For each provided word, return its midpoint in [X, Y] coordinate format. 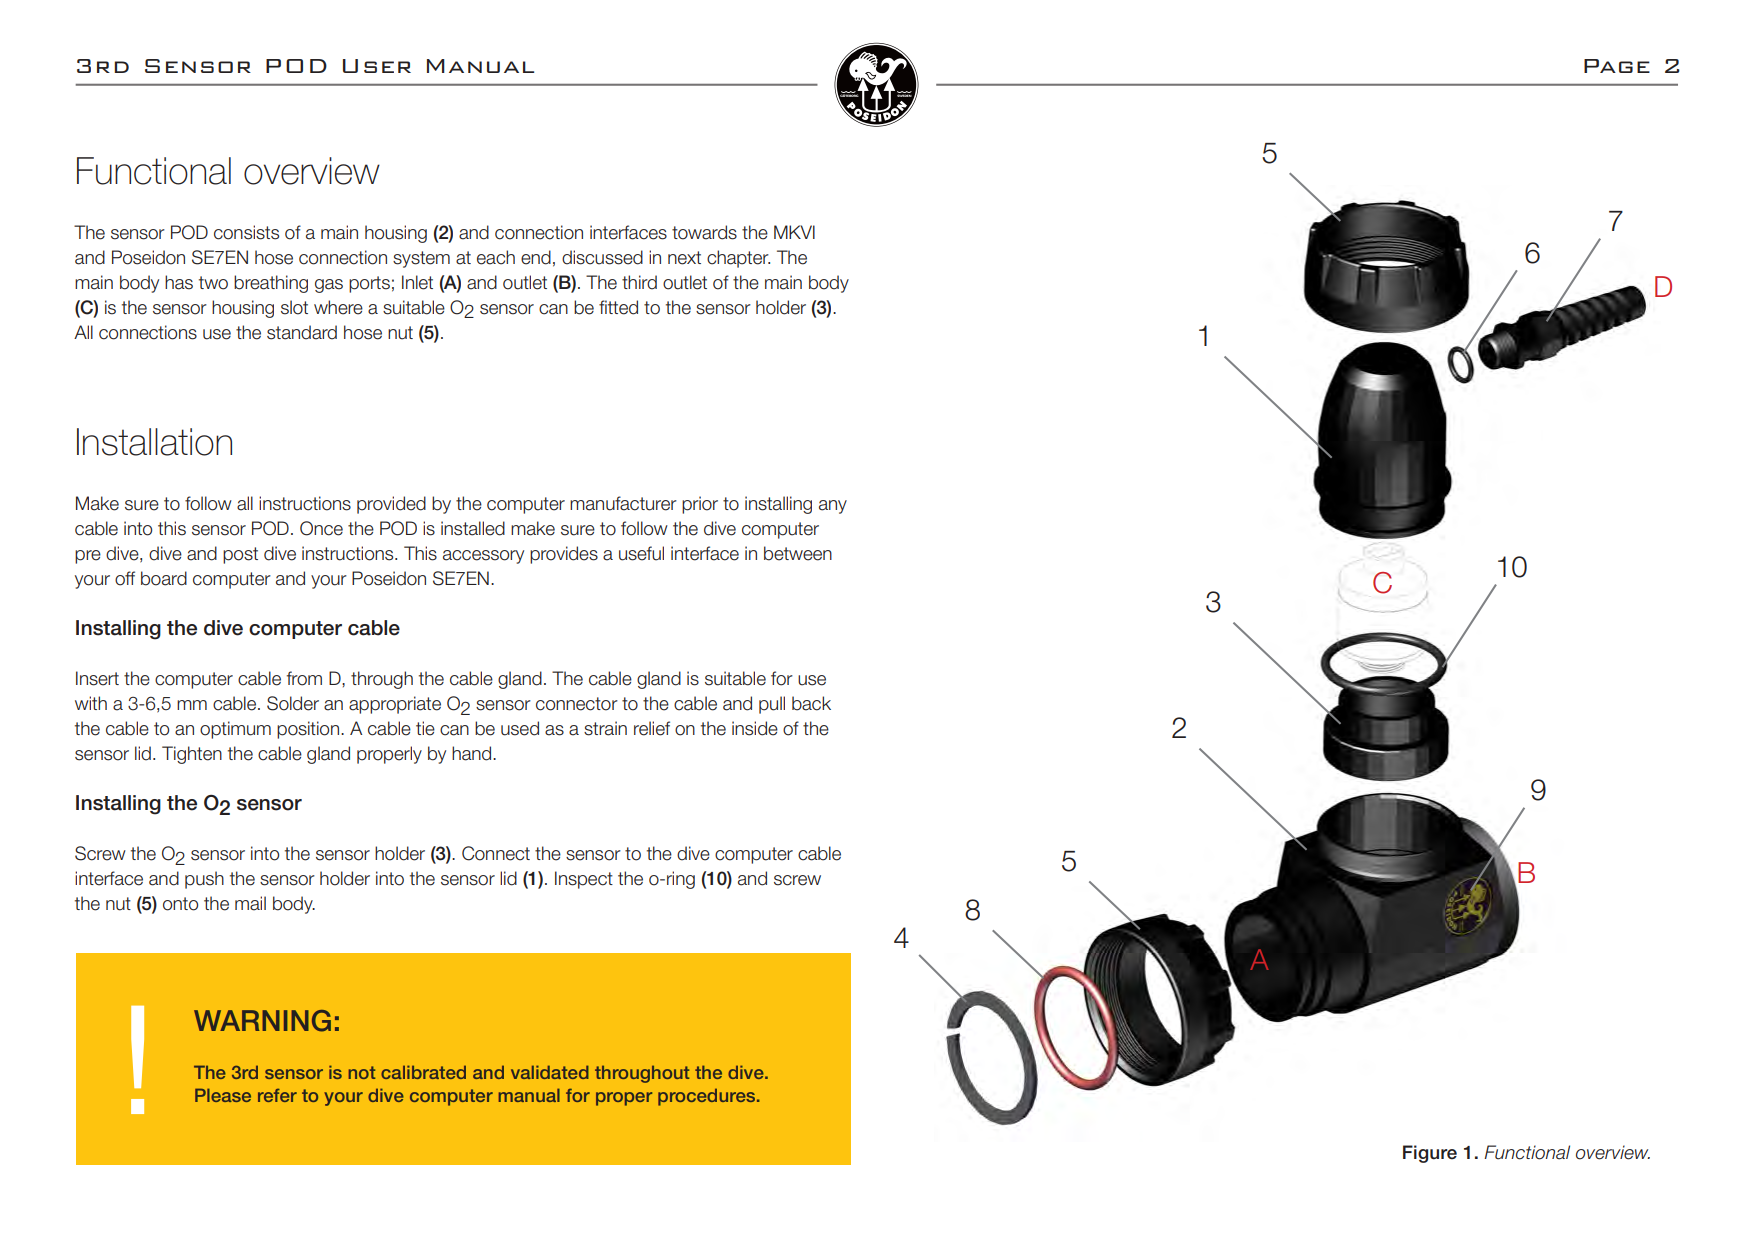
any [833, 507]
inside [755, 728]
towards [704, 232]
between [798, 553]
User [377, 66]
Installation [154, 442]
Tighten [192, 755]
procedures [706, 1097]
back [811, 703]
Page [1617, 66]
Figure [1430, 1154]
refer [277, 1095]
